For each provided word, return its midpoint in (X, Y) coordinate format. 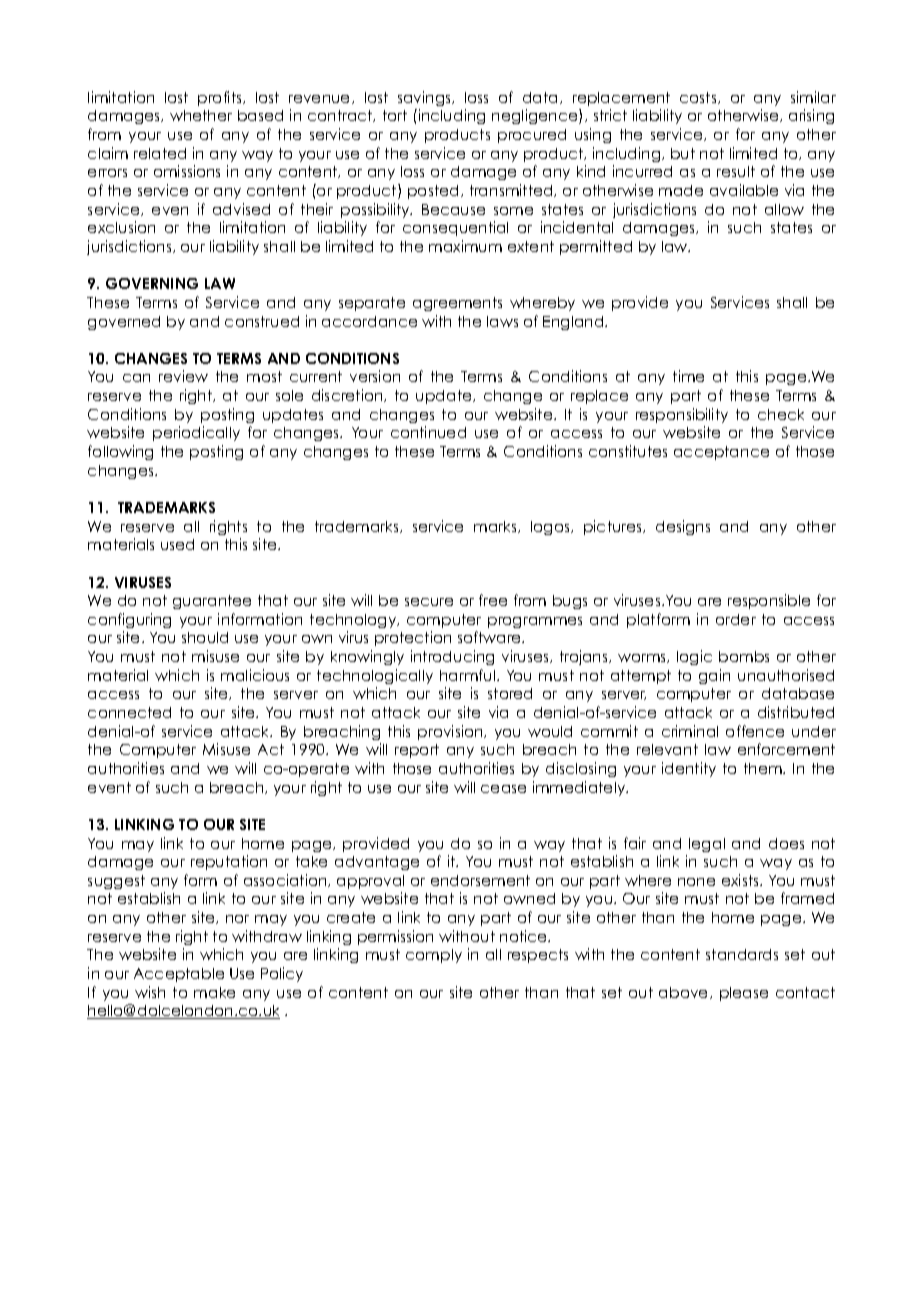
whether (201, 115)
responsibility (682, 415)
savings (425, 98)
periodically (196, 433)
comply (434, 956)
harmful (469, 675)
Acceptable (179, 975)
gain (714, 676)
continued (428, 432)
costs (699, 98)
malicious (255, 675)
